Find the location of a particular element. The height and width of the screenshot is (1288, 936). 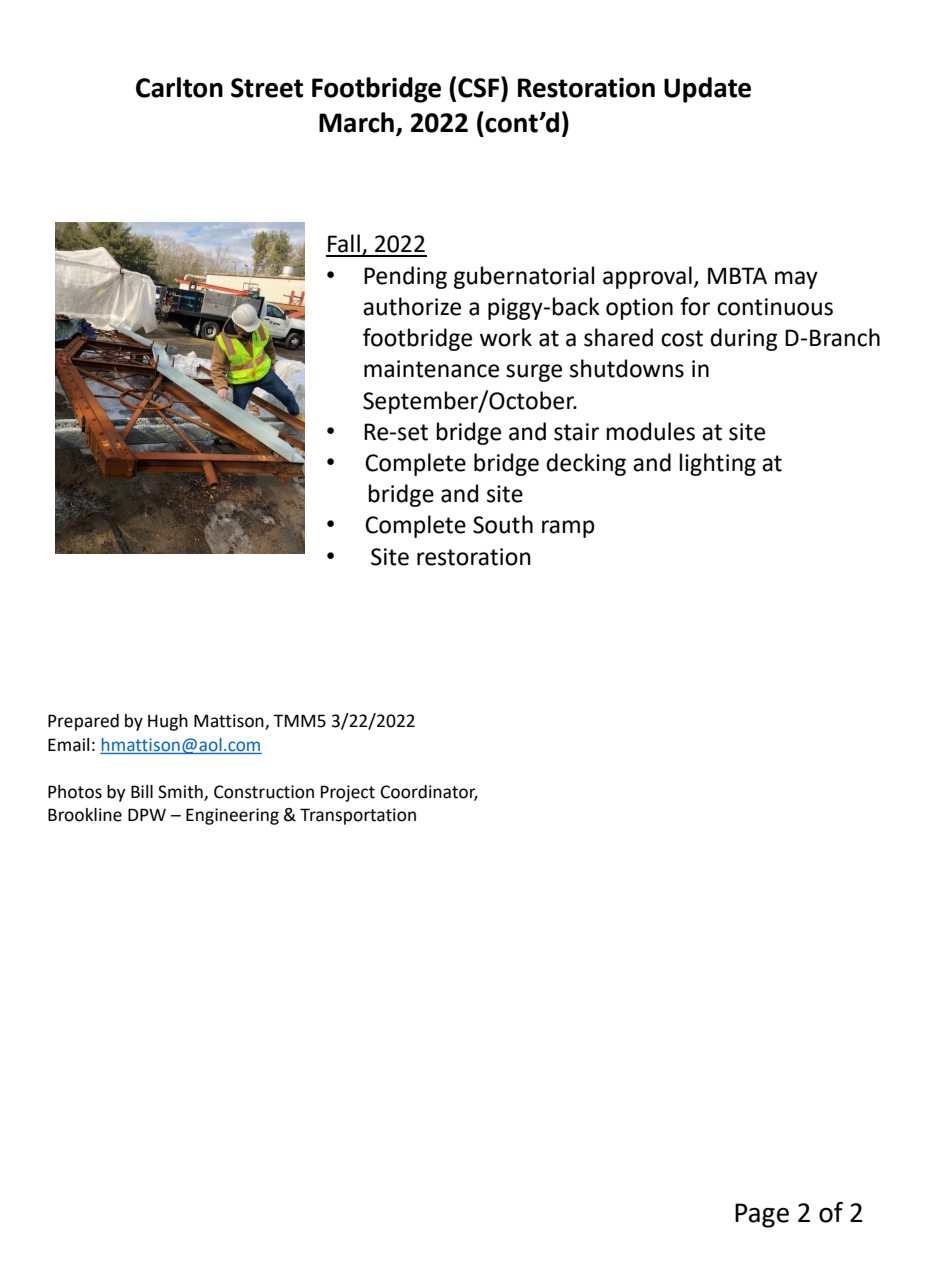

Update is located at coordinates (707, 90).
